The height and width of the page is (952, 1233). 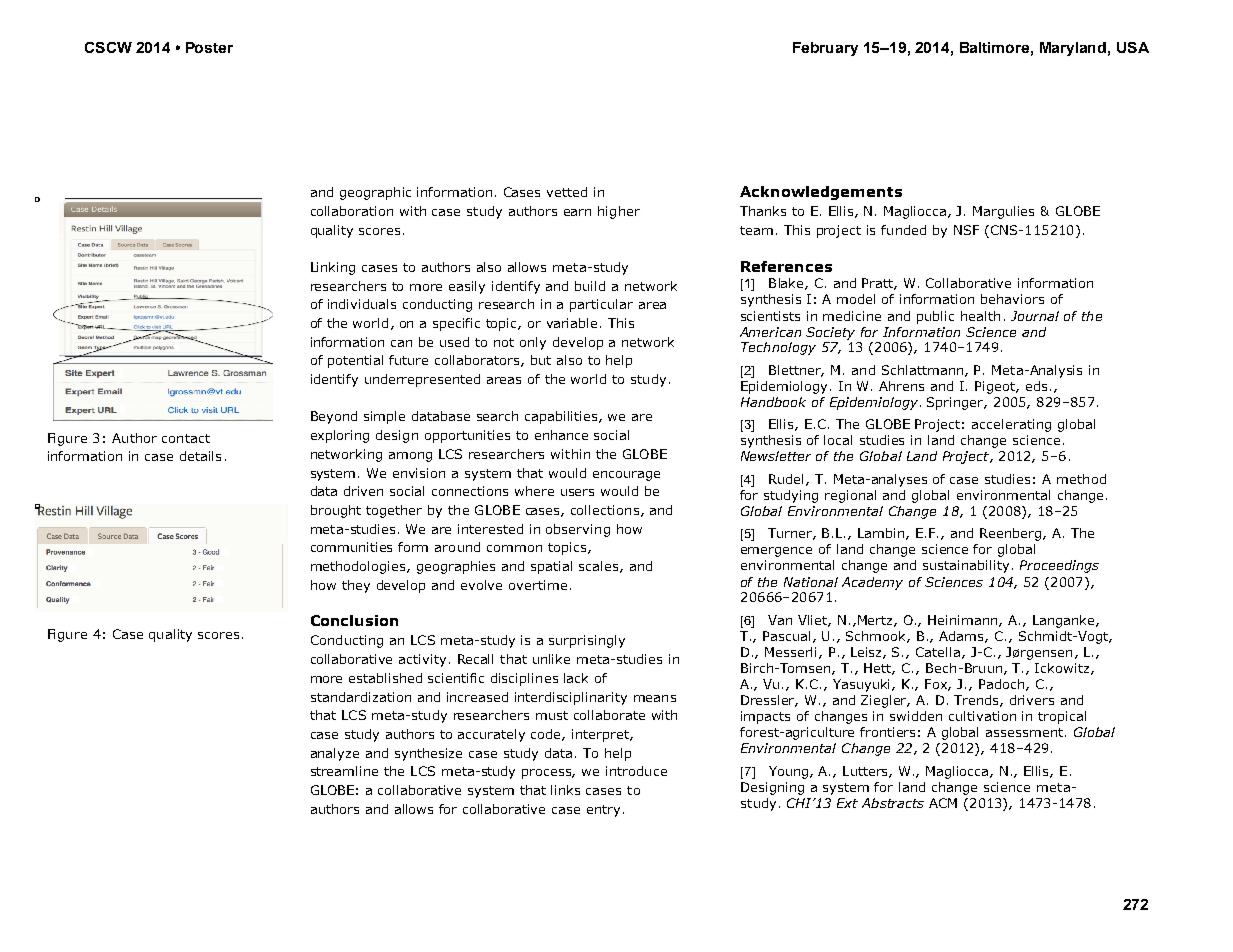 I want to click on enhance, so click(x=561, y=435).
